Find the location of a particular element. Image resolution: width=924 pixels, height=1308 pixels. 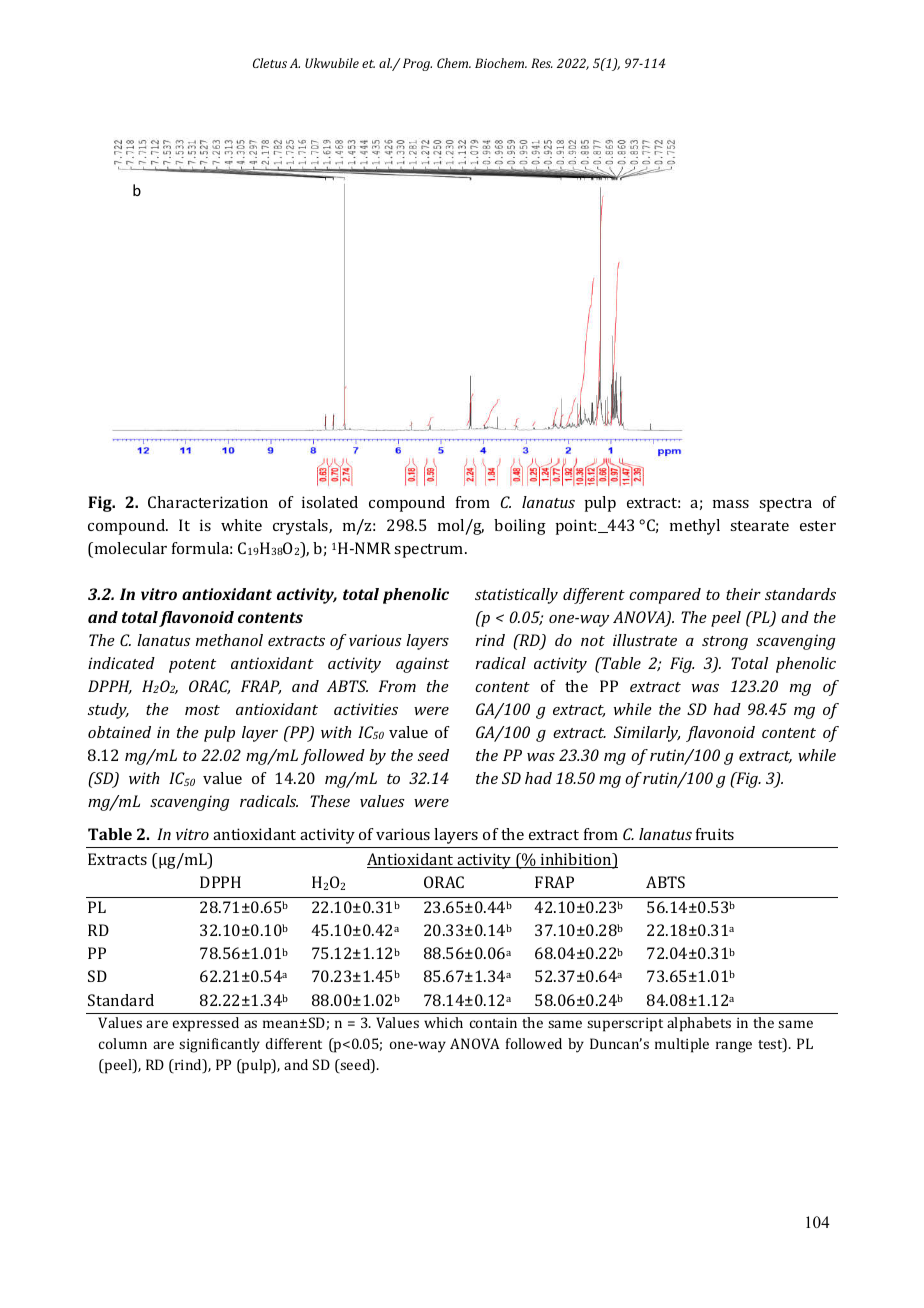

Similarly is located at coordinates (647, 734).
